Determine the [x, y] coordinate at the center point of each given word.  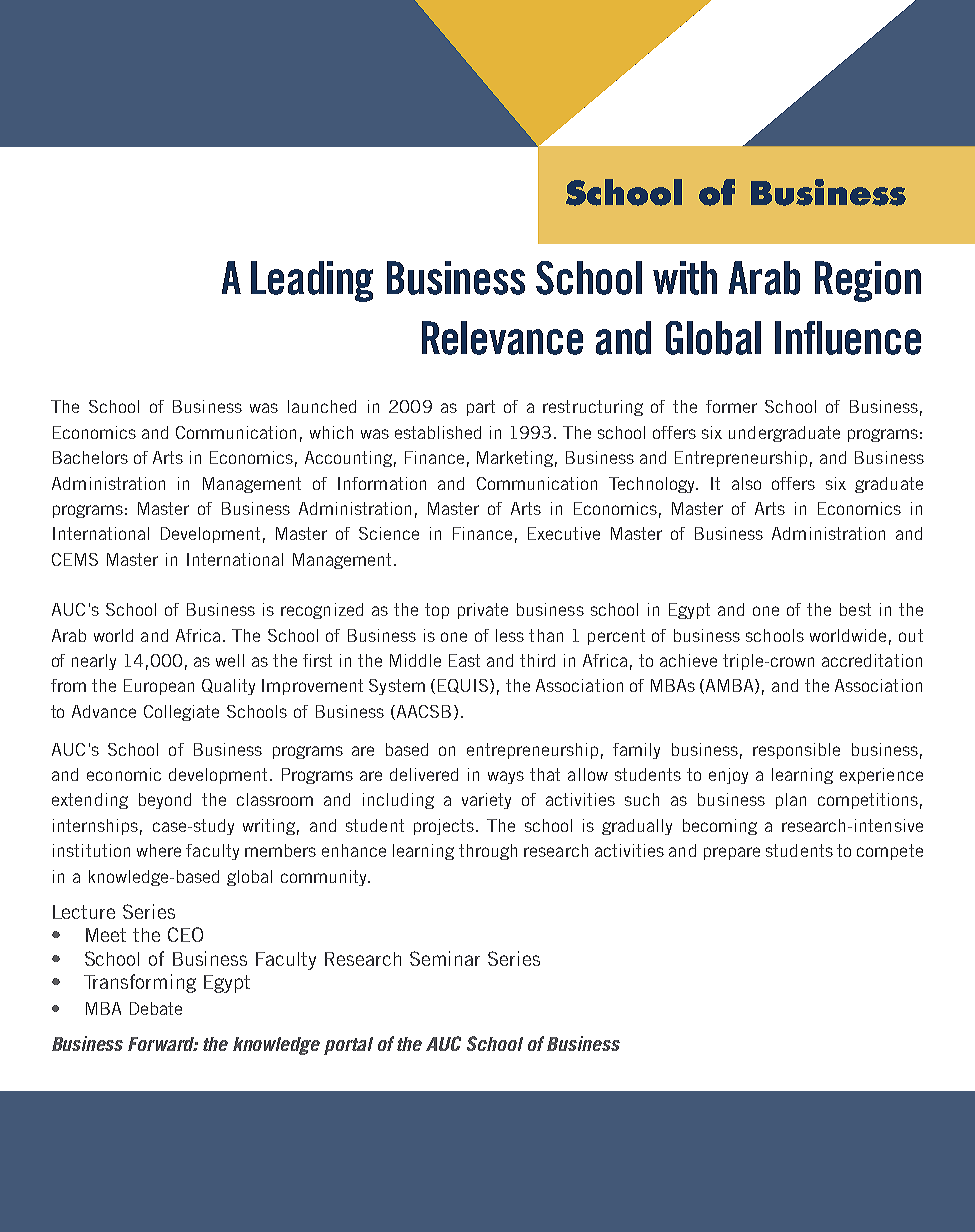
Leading [312, 281]
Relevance [502, 338]
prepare [732, 853]
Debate [156, 1008]
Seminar [445, 958]
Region [868, 281]
